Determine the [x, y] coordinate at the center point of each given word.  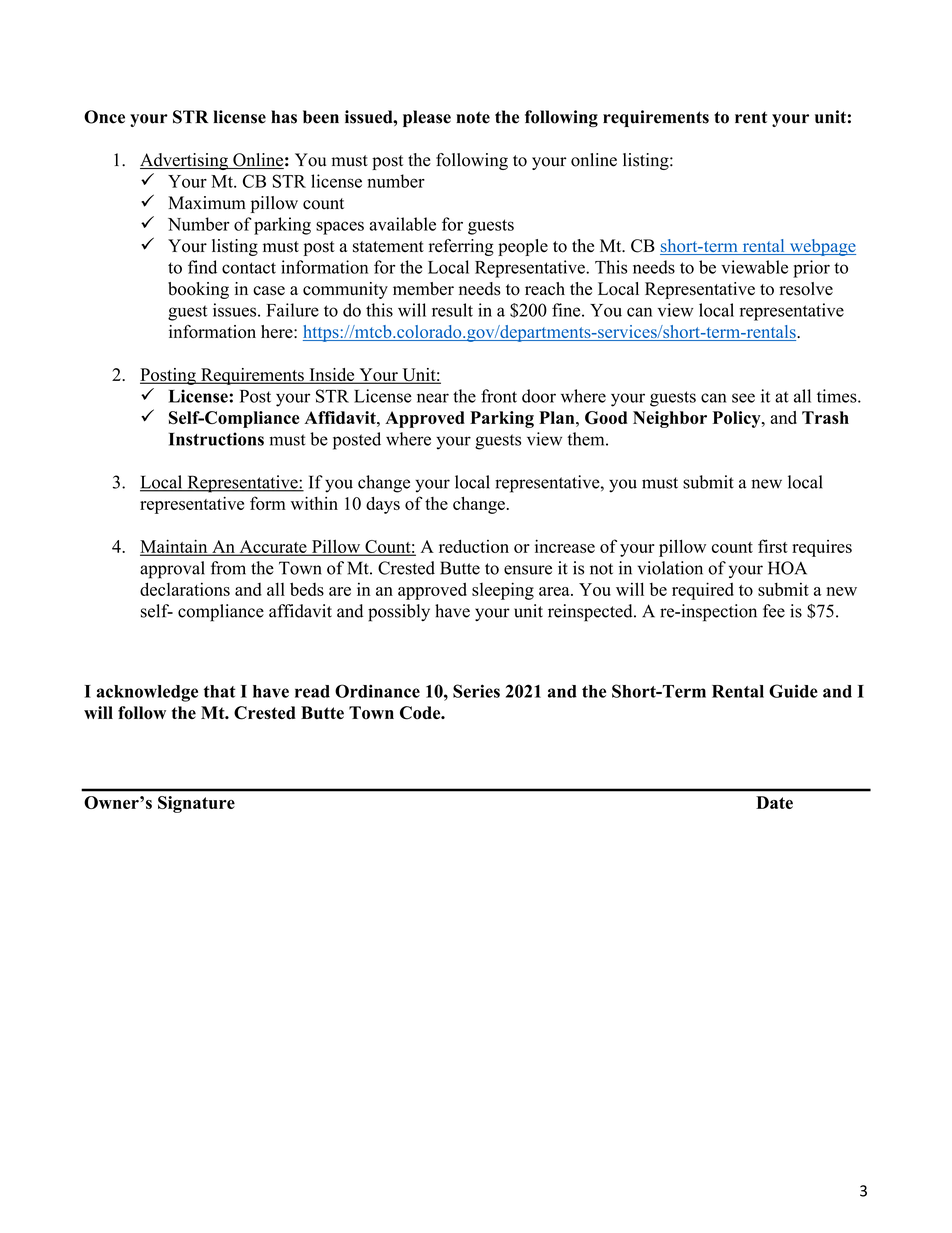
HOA [787, 568]
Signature [196, 804]
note [473, 117]
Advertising [185, 161]
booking [198, 290]
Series [476, 691]
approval [172, 570]
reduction [474, 546]
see [743, 398]
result [452, 310]
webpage [821, 247]
